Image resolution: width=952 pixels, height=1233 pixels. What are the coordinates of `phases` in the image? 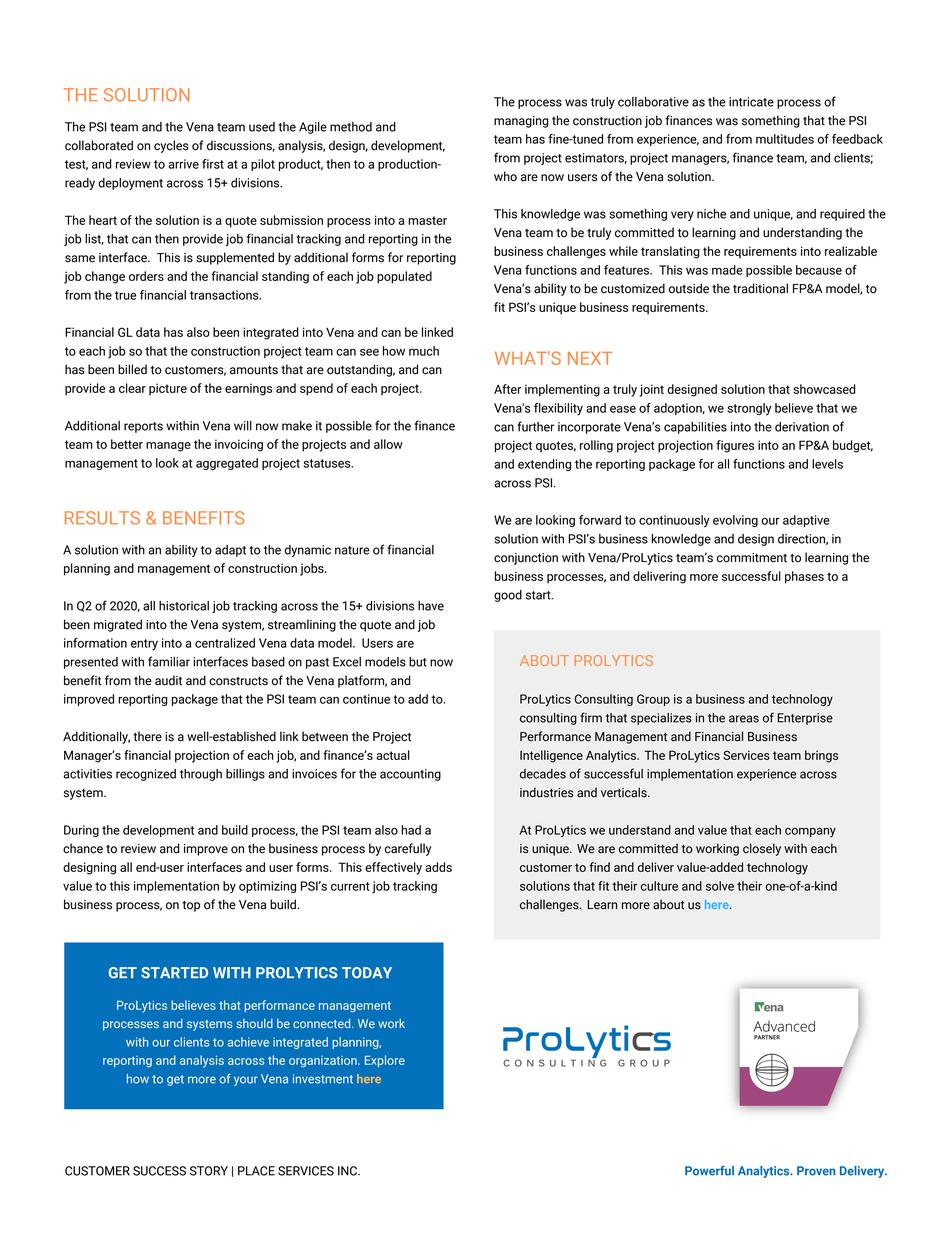 It's located at (804, 577).
